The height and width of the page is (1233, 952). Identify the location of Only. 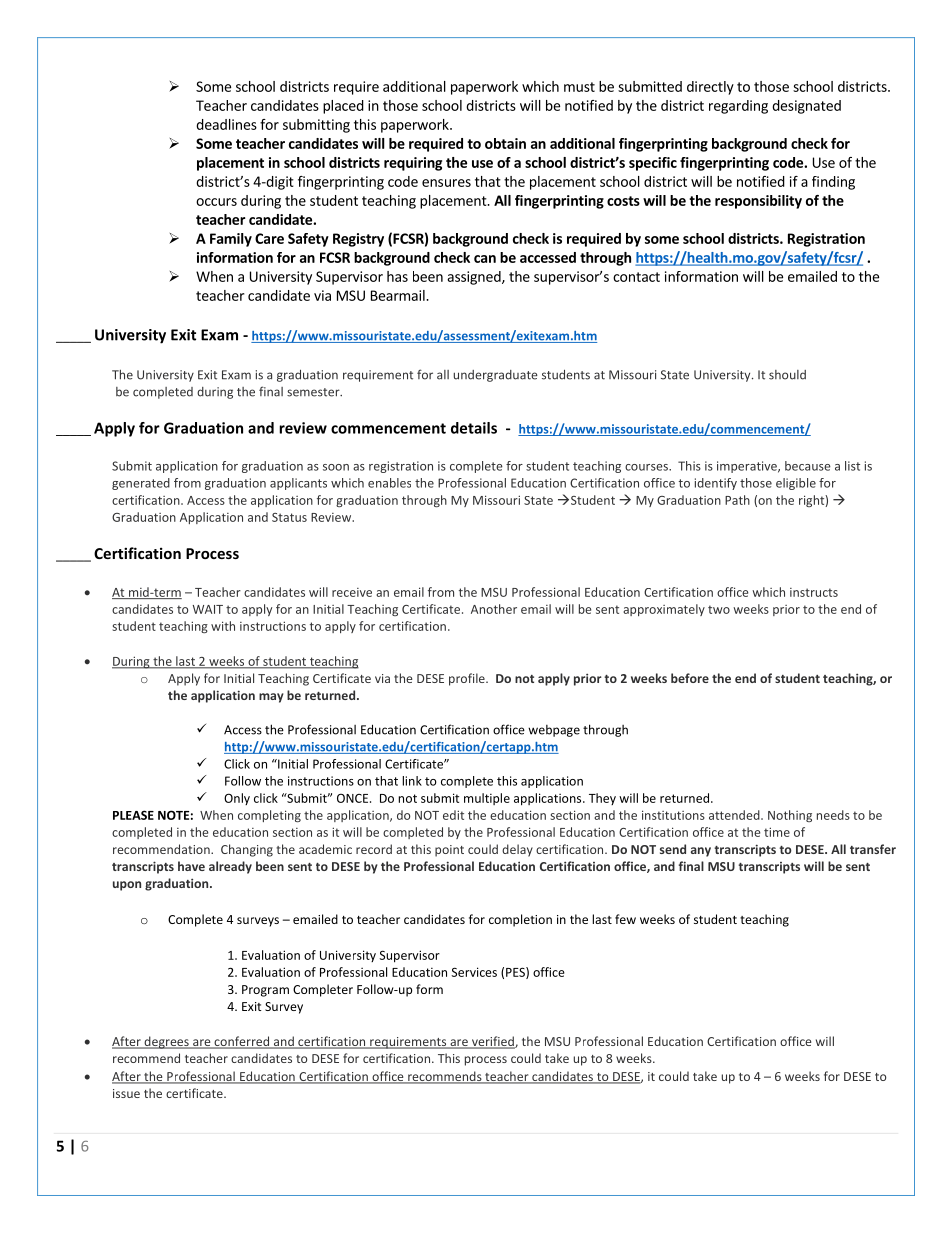
(237, 799).
